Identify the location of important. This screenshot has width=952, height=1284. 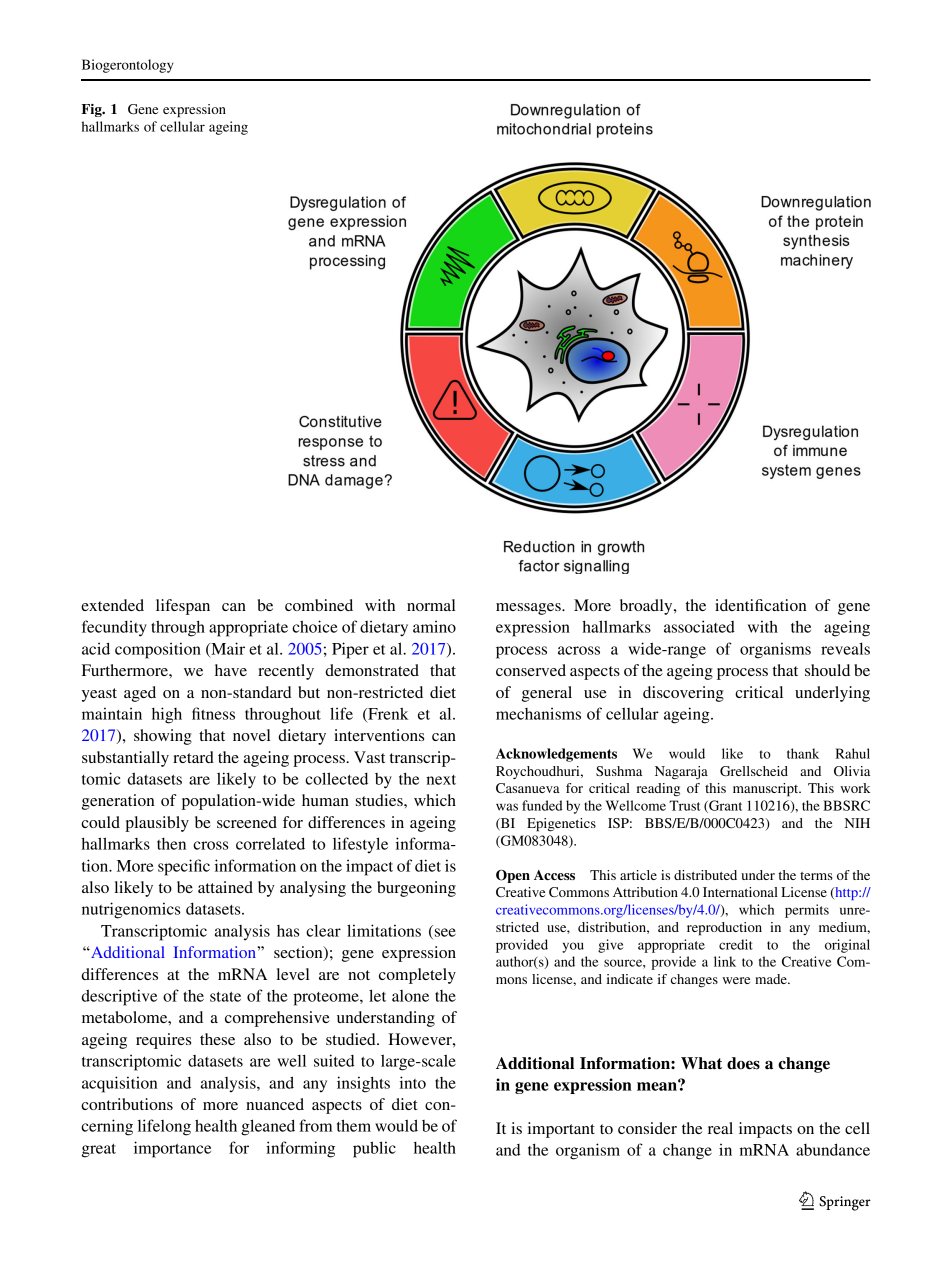
(561, 1130).
